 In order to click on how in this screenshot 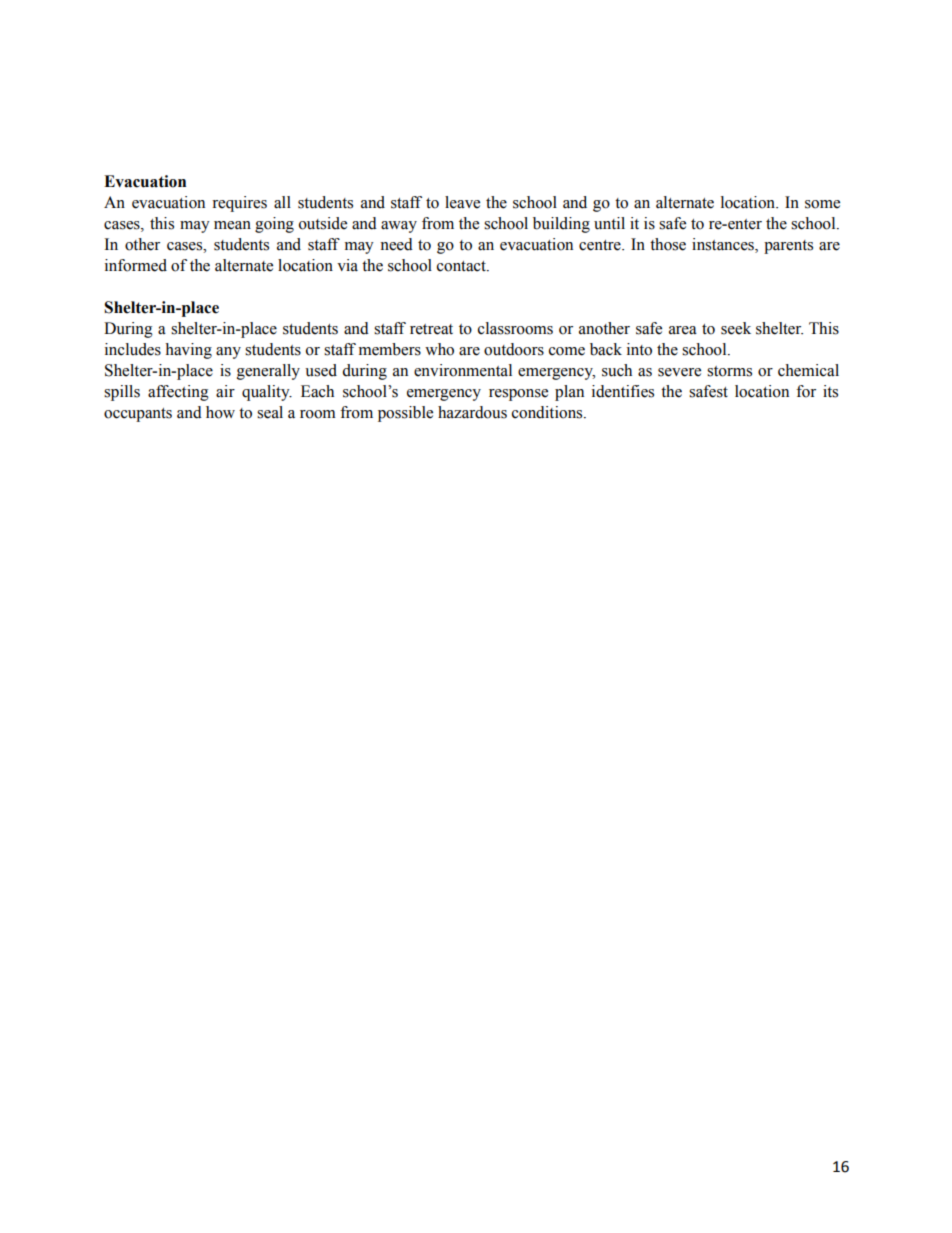, I will do `click(220, 412)`.
